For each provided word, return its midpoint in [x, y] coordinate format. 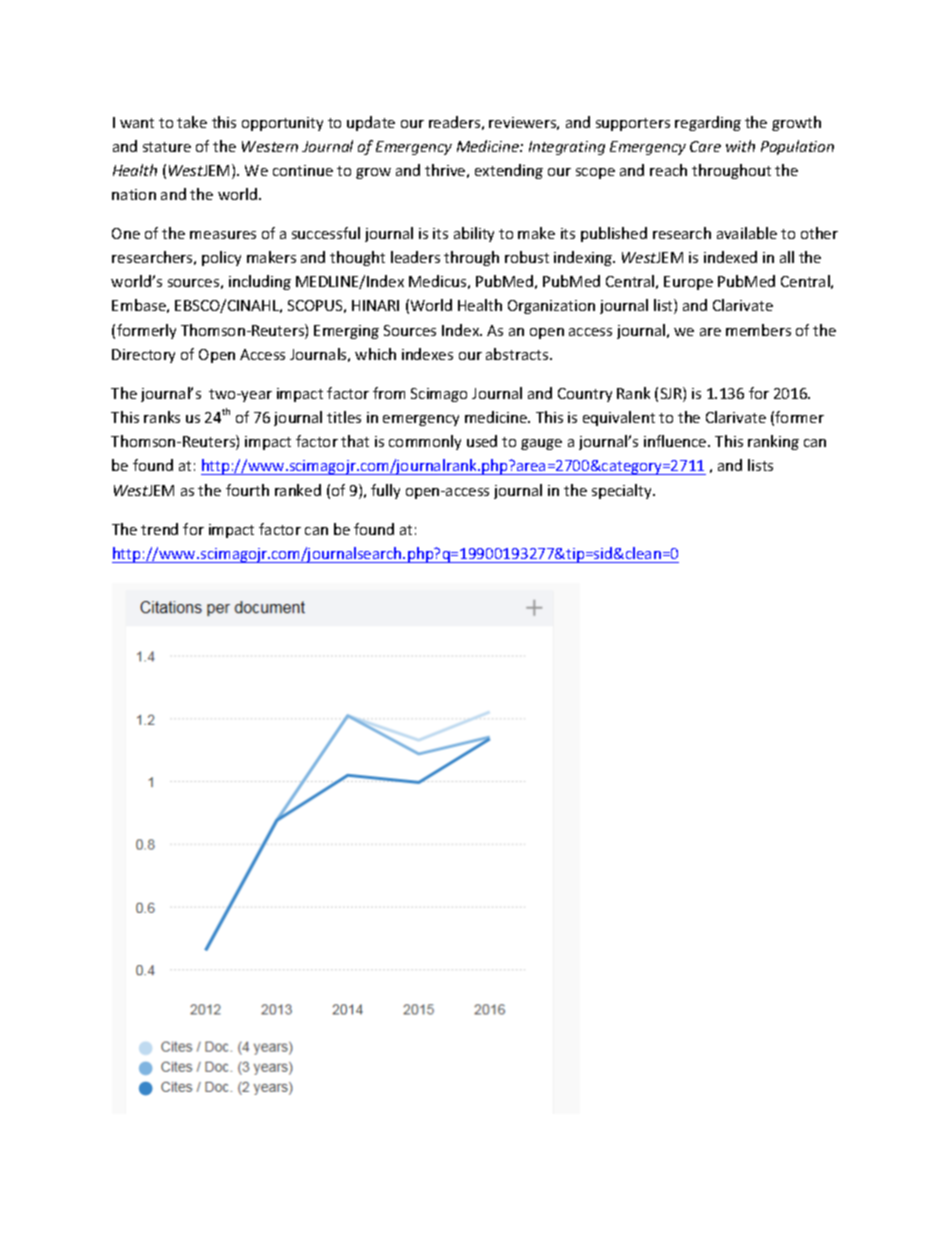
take [192, 122]
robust [527, 257]
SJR [672, 394]
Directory [143, 356]
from [389, 393]
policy [221, 258]
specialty [623, 491]
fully [385, 491]
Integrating [567, 148]
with [740, 146]
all [787, 257]
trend [159, 529]
